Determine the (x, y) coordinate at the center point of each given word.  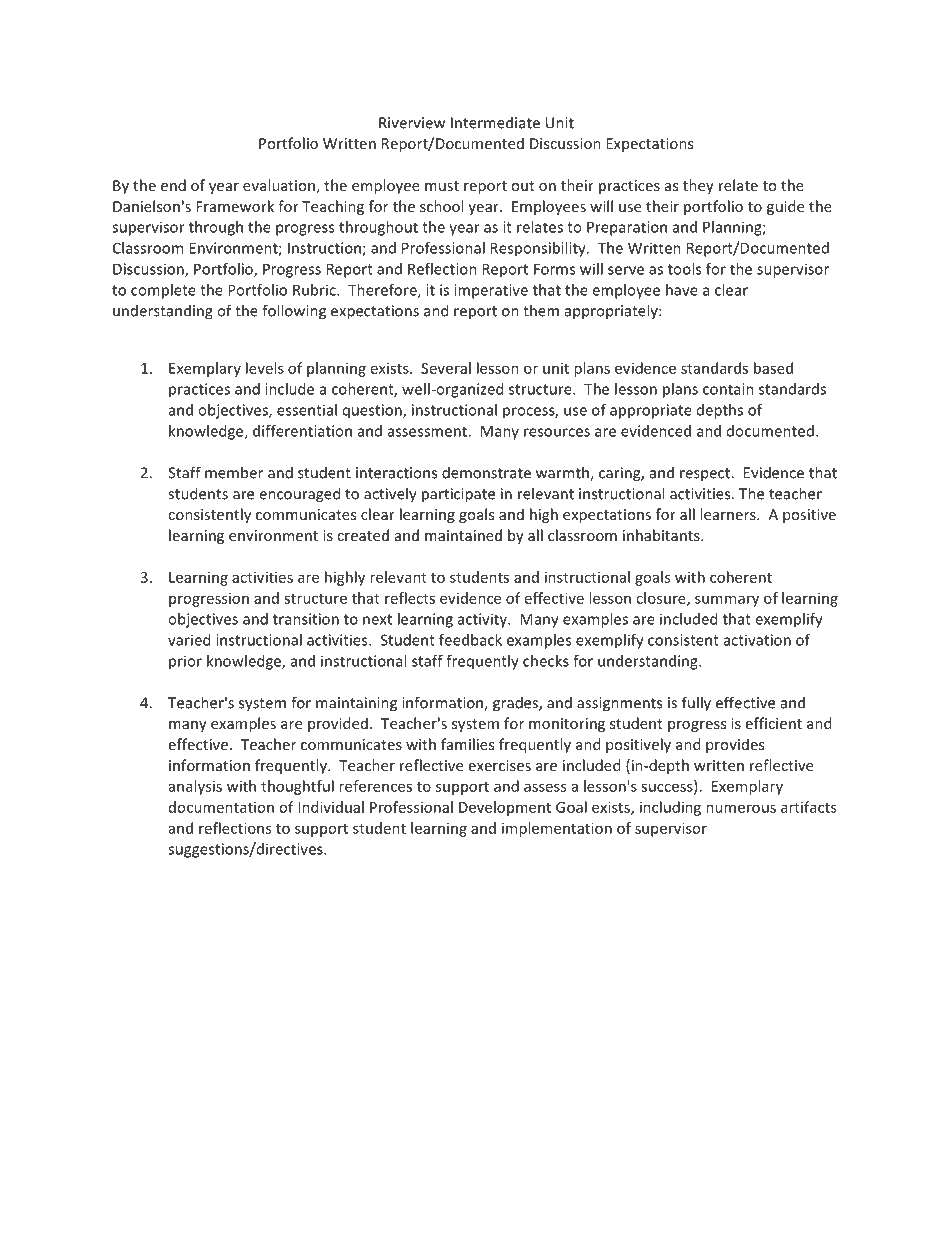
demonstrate (486, 472)
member (234, 472)
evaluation (279, 185)
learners (729, 514)
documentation (221, 807)
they (698, 186)
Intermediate (495, 122)
